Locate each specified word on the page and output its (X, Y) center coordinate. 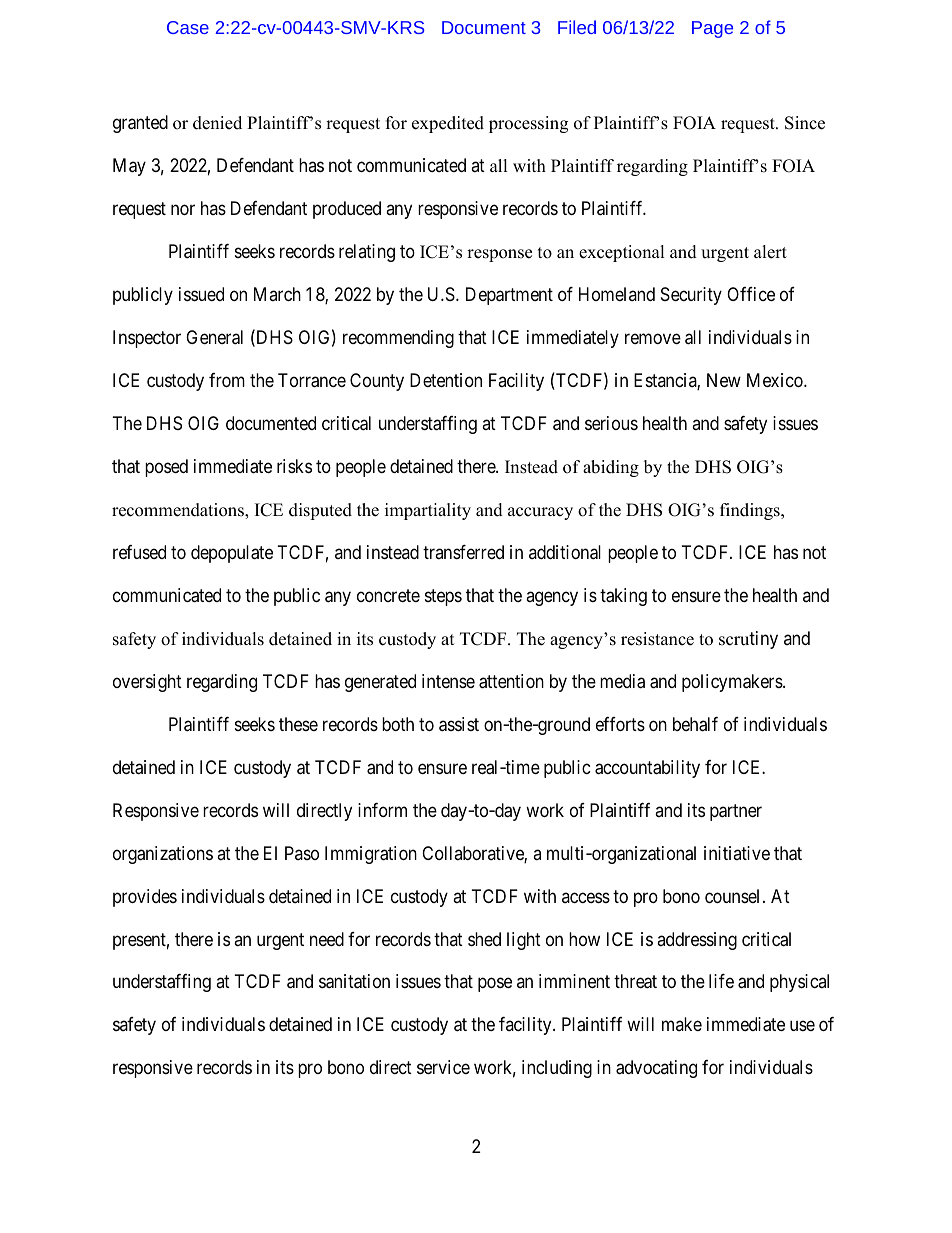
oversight (147, 683)
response (499, 255)
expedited (448, 124)
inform (382, 810)
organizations (163, 855)
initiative (737, 853)
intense (448, 681)
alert (770, 252)
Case (188, 27)
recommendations (179, 511)
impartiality (428, 511)
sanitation (354, 981)
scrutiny (748, 640)
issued (201, 294)
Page (712, 29)
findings (751, 511)
